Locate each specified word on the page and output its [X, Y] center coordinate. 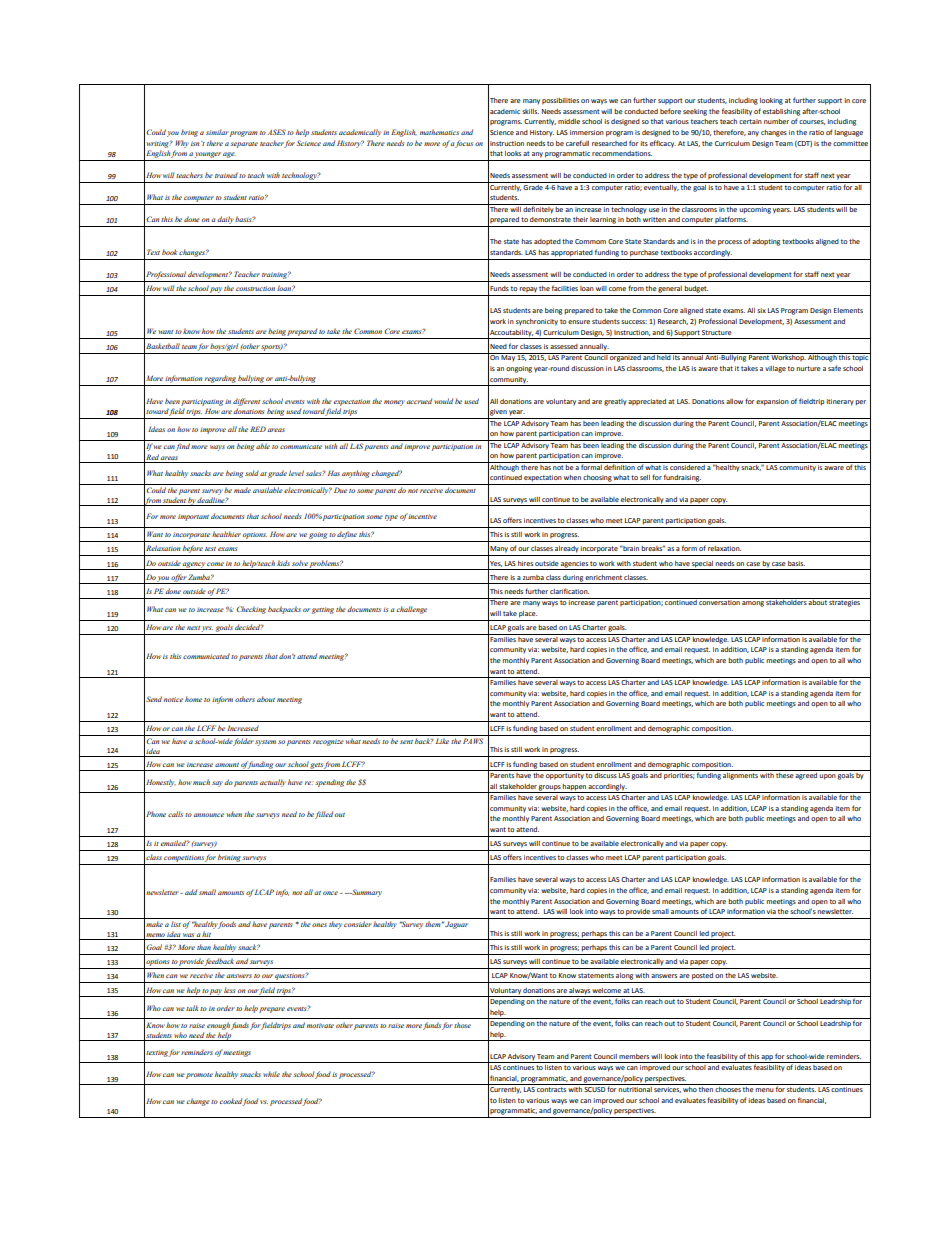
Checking [251, 610]
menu [764, 1090]
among [753, 604]
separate [244, 145]
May [508, 357]
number [776, 121]
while [271, 1074]
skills [530, 111]
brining [229, 859]
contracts [551, 1089]
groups [550, 789]
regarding [220, 379]
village [775, 369]
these [785, 774]
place [528, 614]
